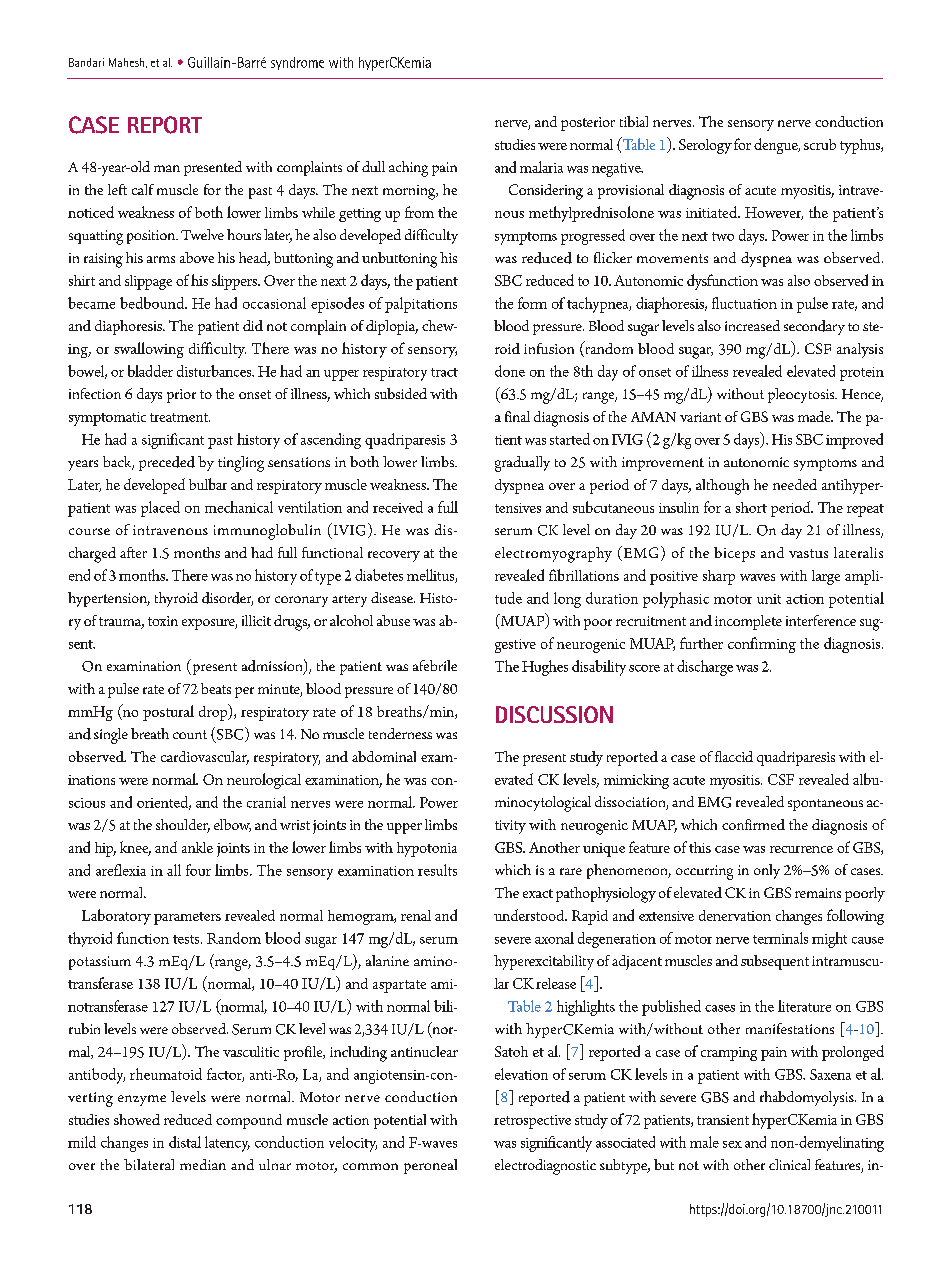 The height and width of the page is (1270, 952). I want to click on retrospective, so click(532, 1122).
